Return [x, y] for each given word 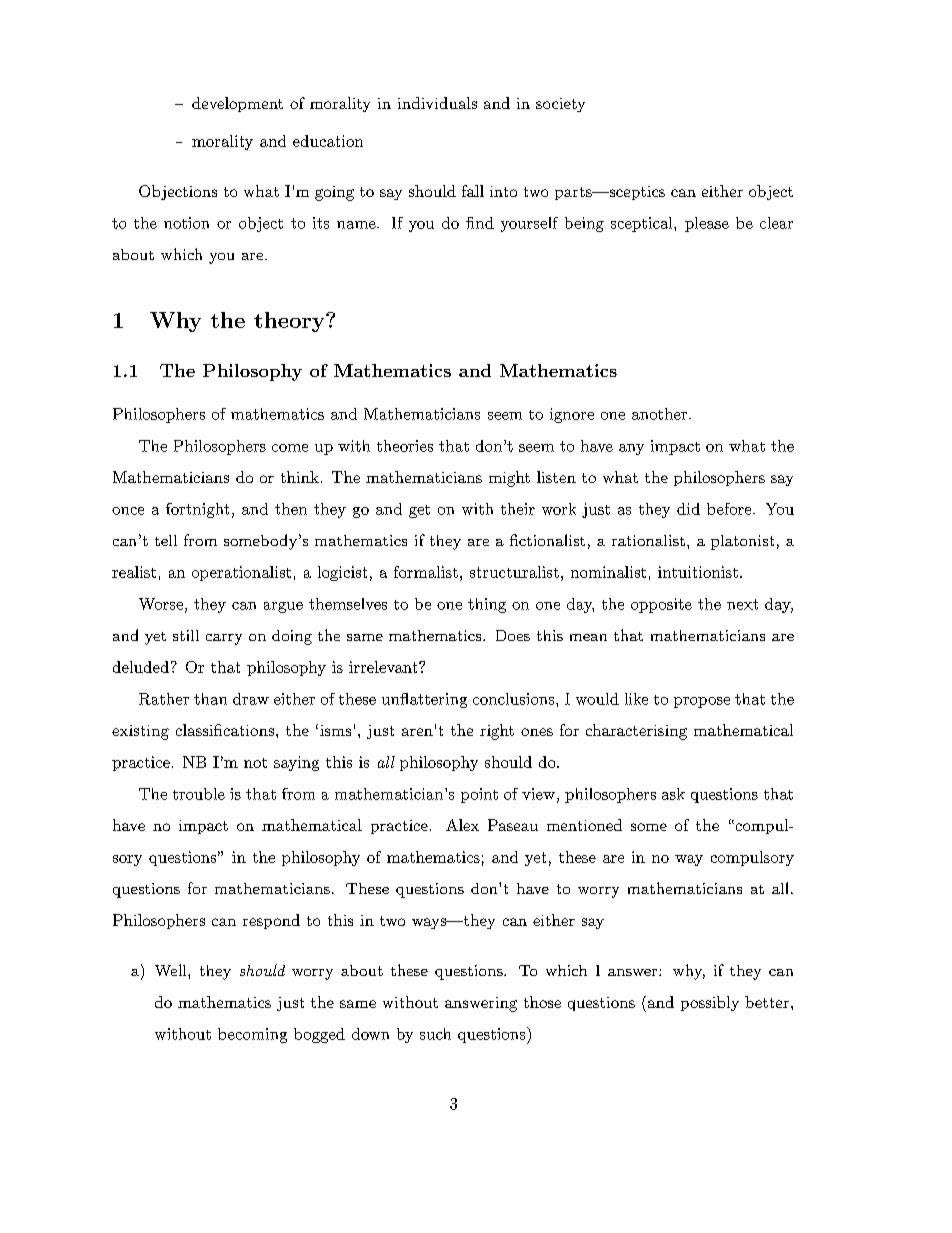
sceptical [643, 224]
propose [702, 702]
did [688, 509]
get [419, 511]
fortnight [197, 510]
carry [224, 639]
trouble [199, 794]
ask [673, 794]
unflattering [424, 700]
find [480, 223]
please [707, 224]
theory [290, 322]
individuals [437, 103]
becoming [252, 1035]
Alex [462, 825]
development [237, 104]
